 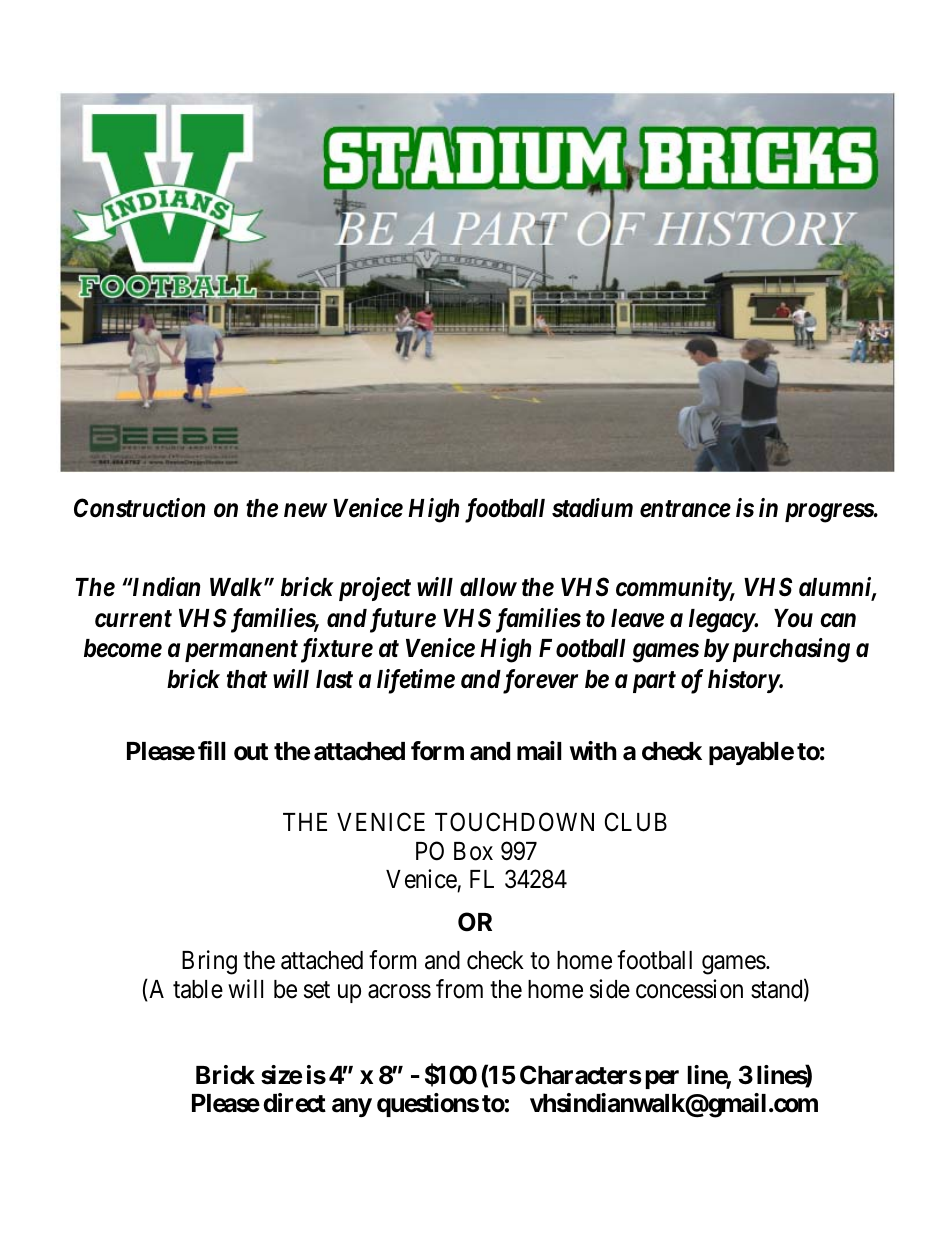 What do you see at coordinates (375, 589) in the screenshot?
I see `project` at bounding box center [375, 589].
